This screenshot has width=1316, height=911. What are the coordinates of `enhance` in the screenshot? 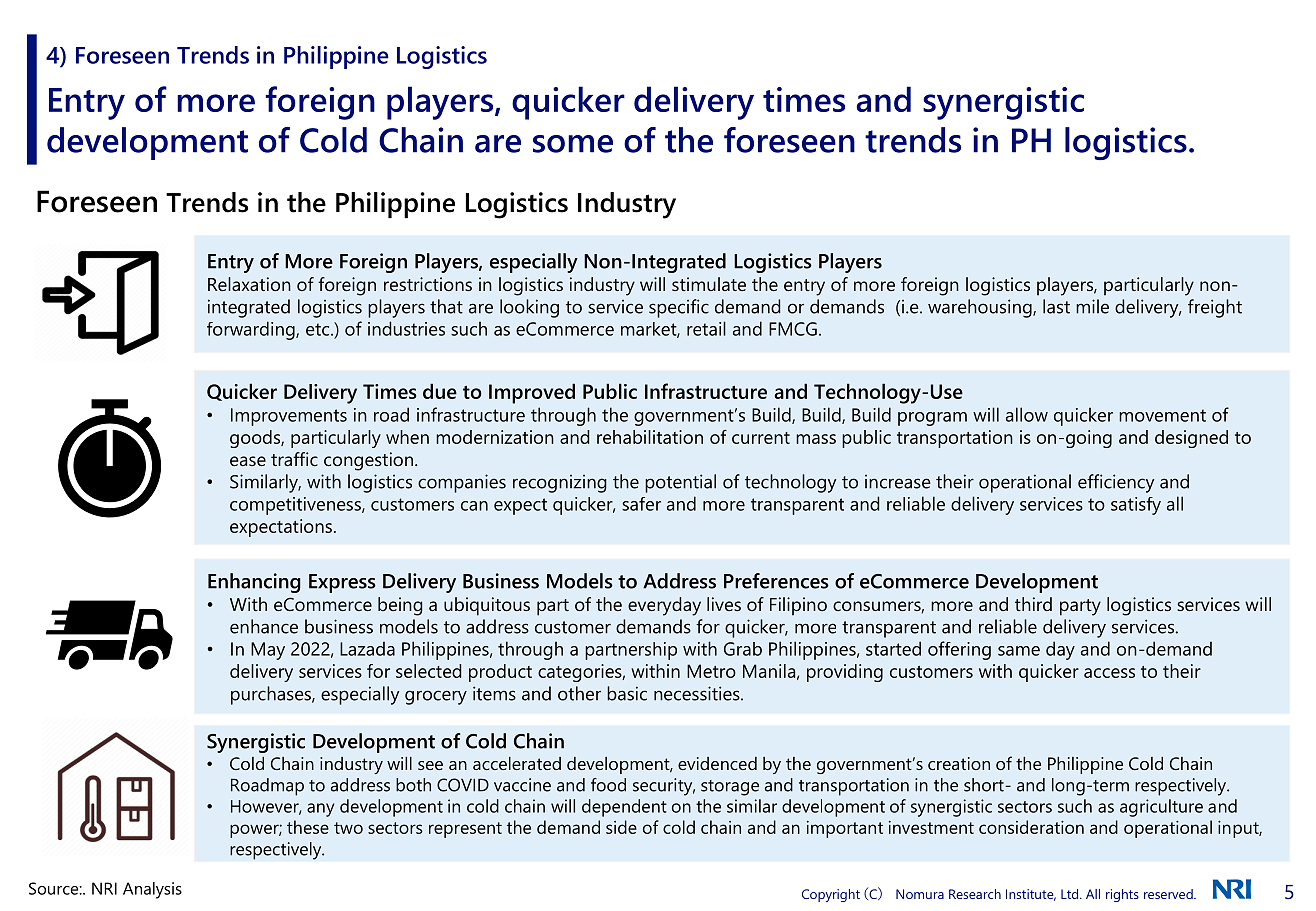 It's located at (264, 626).
